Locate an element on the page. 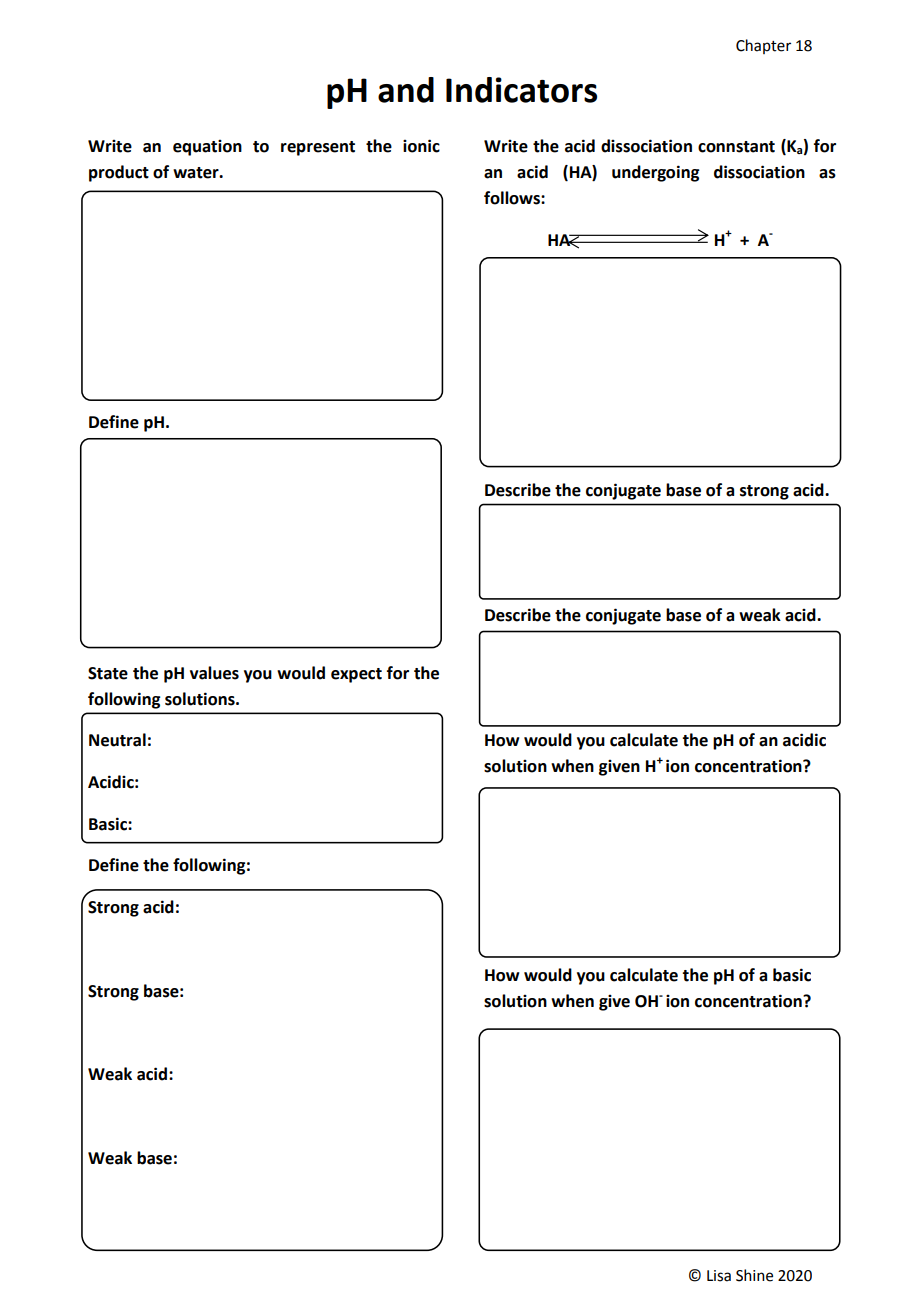 This page has width=924, height=1308. State is located at coordinates (108, 673).
